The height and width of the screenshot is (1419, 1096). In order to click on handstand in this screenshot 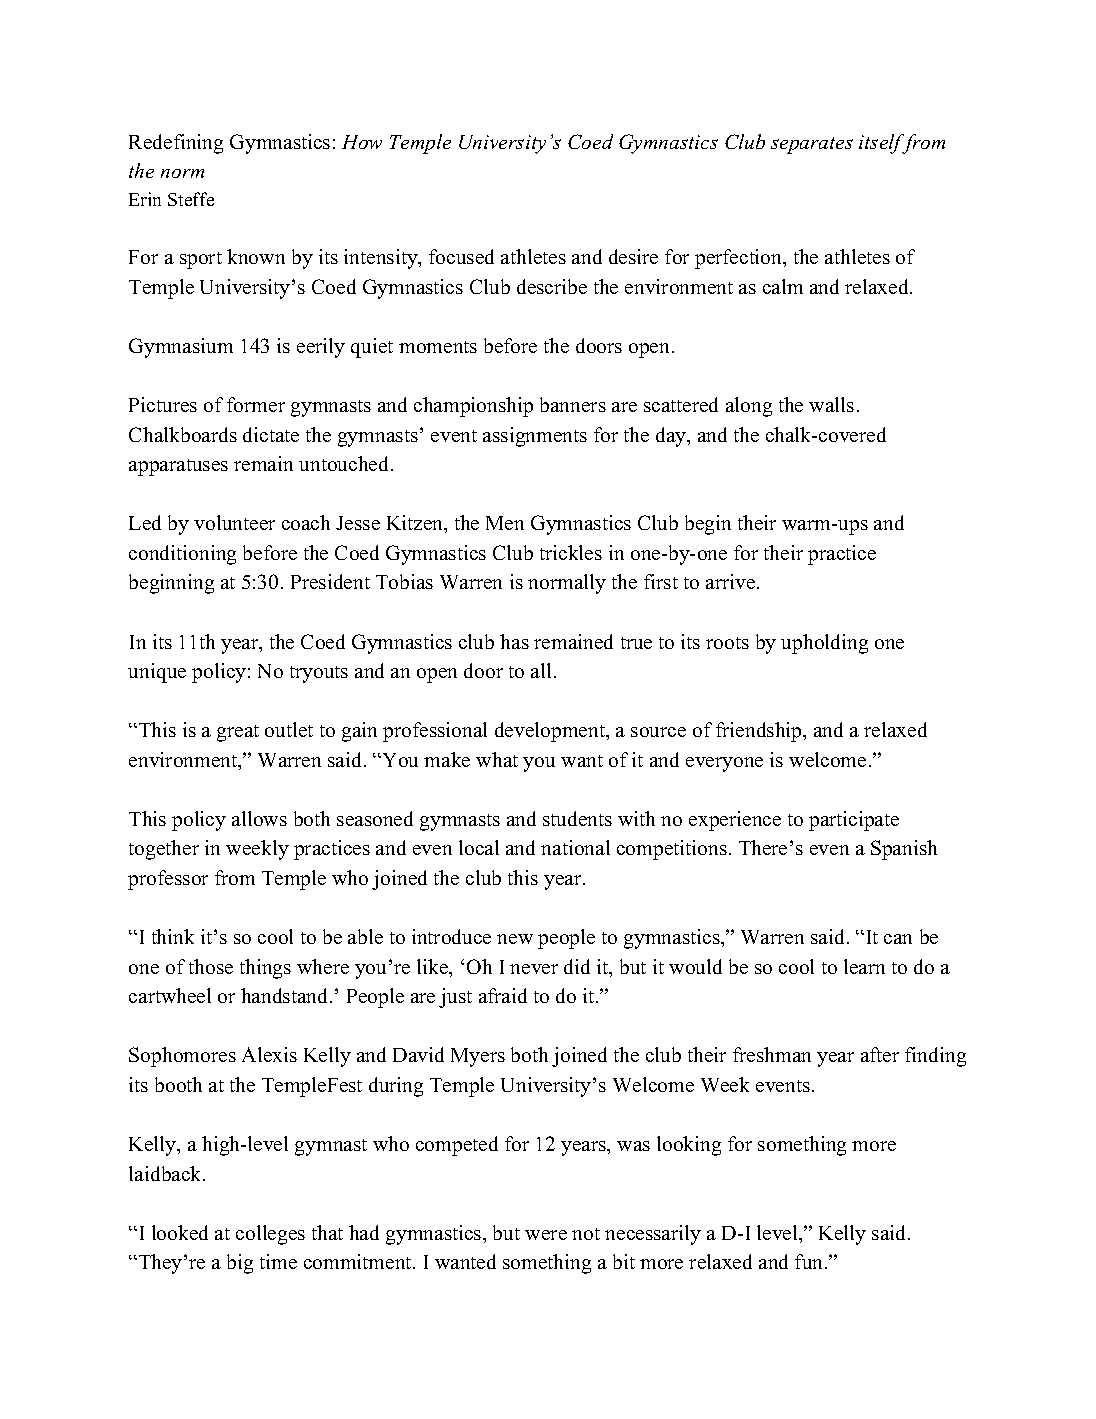, I will do `click(286, 995)`.
